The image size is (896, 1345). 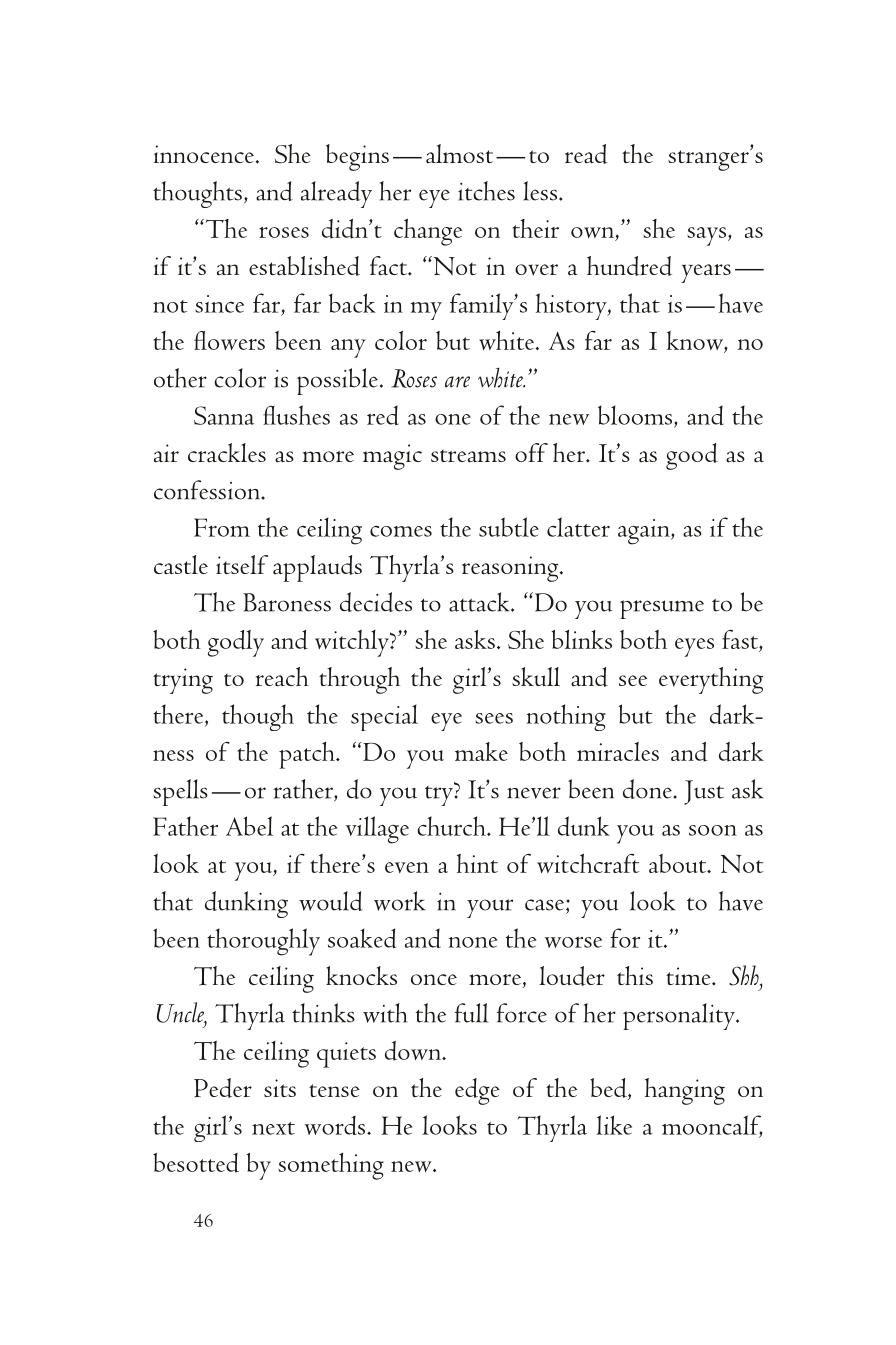 I want to click on confession, so click(x=208, y=490).
